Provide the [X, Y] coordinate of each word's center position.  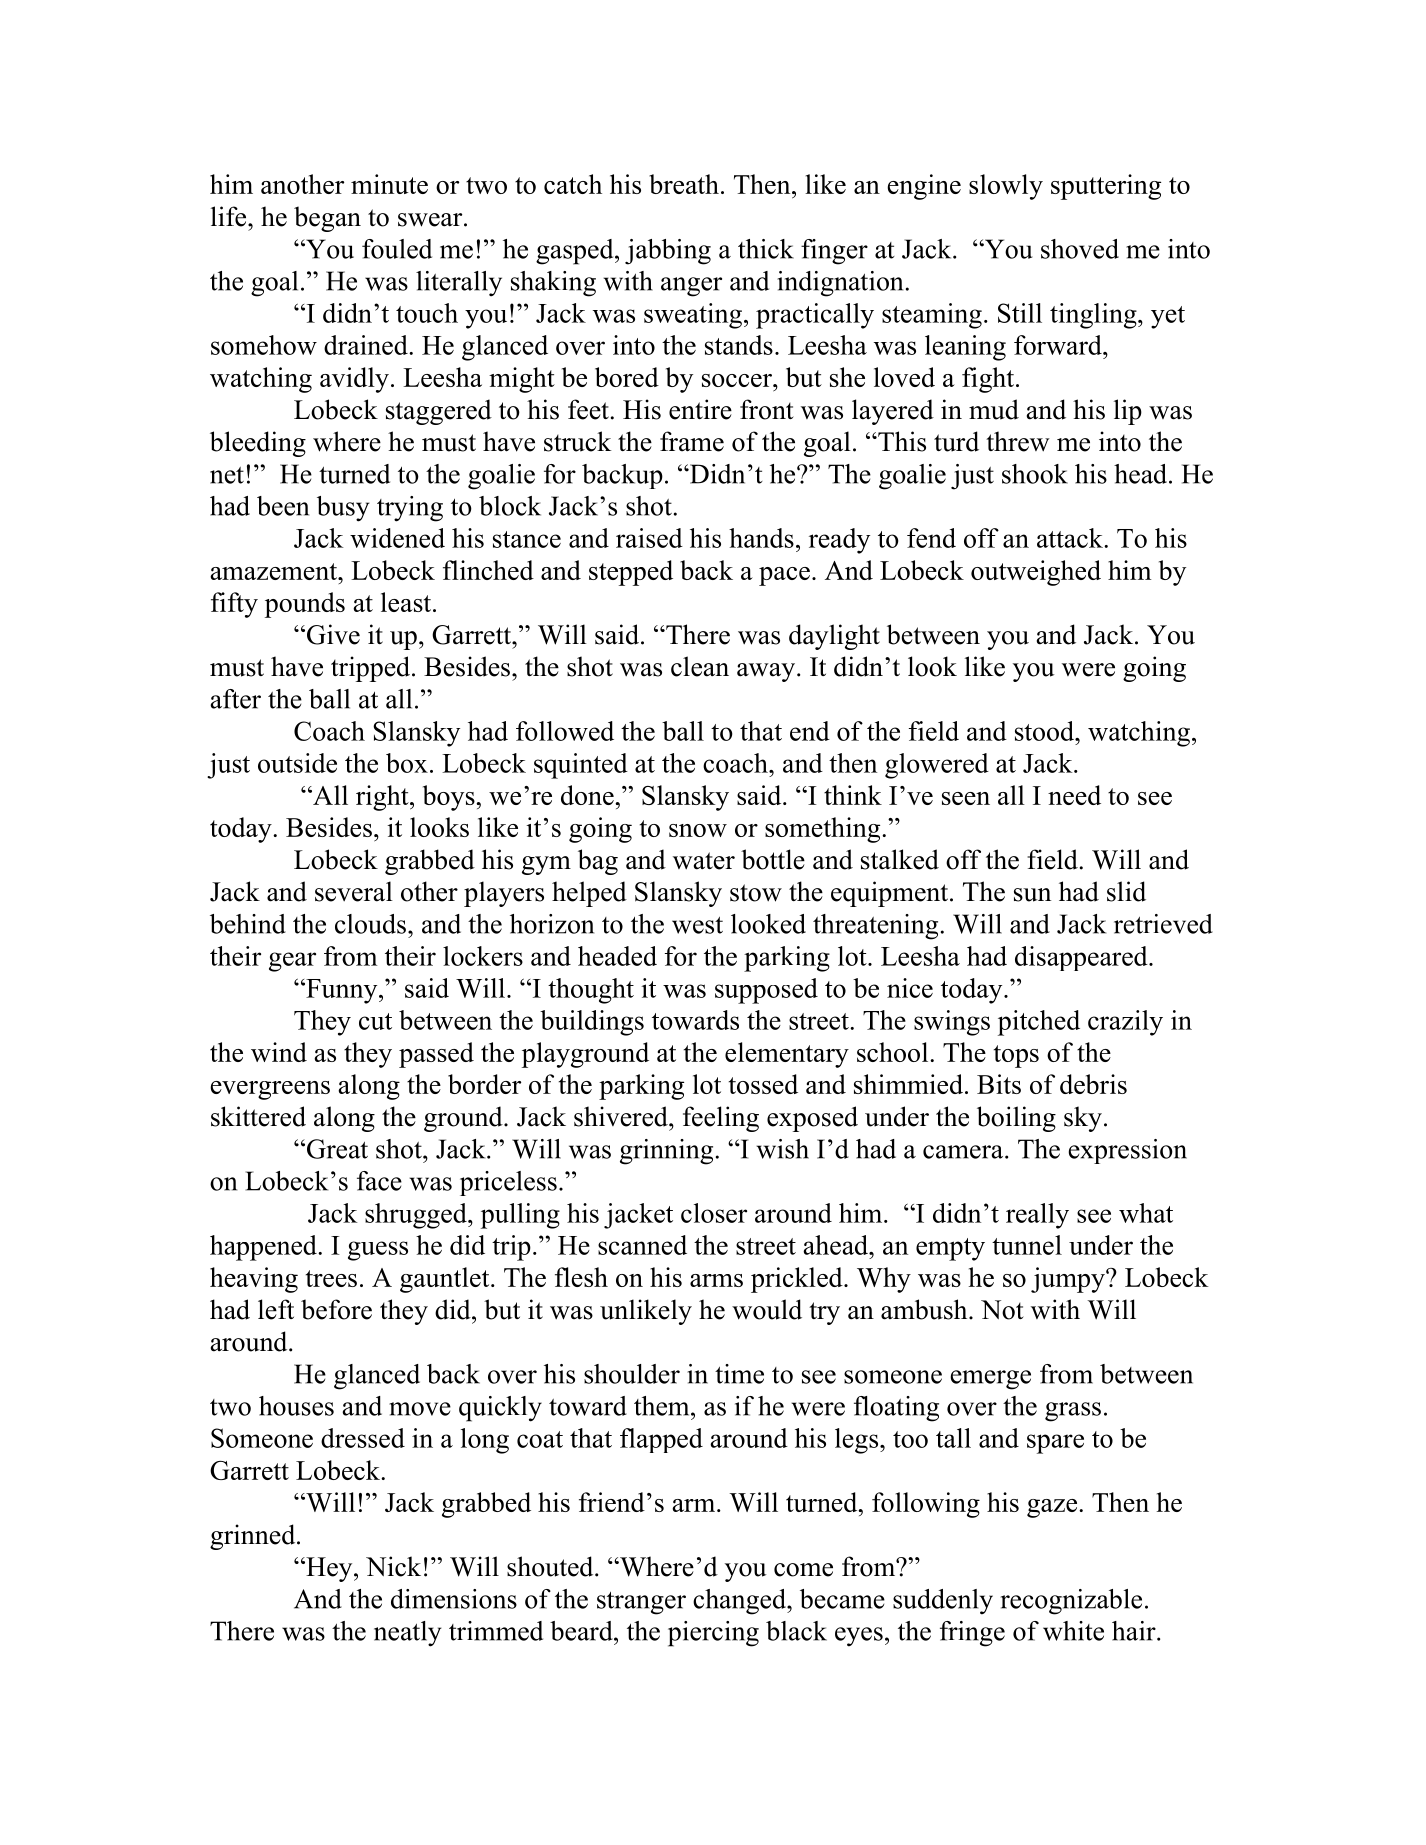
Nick [393, 1566]
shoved [1080, 249]
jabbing [668, 252]
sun [1032, 895]
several [354, 891]
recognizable [1071, 1602]
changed [740, 1602]
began [327, 219]
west [697, 925]
